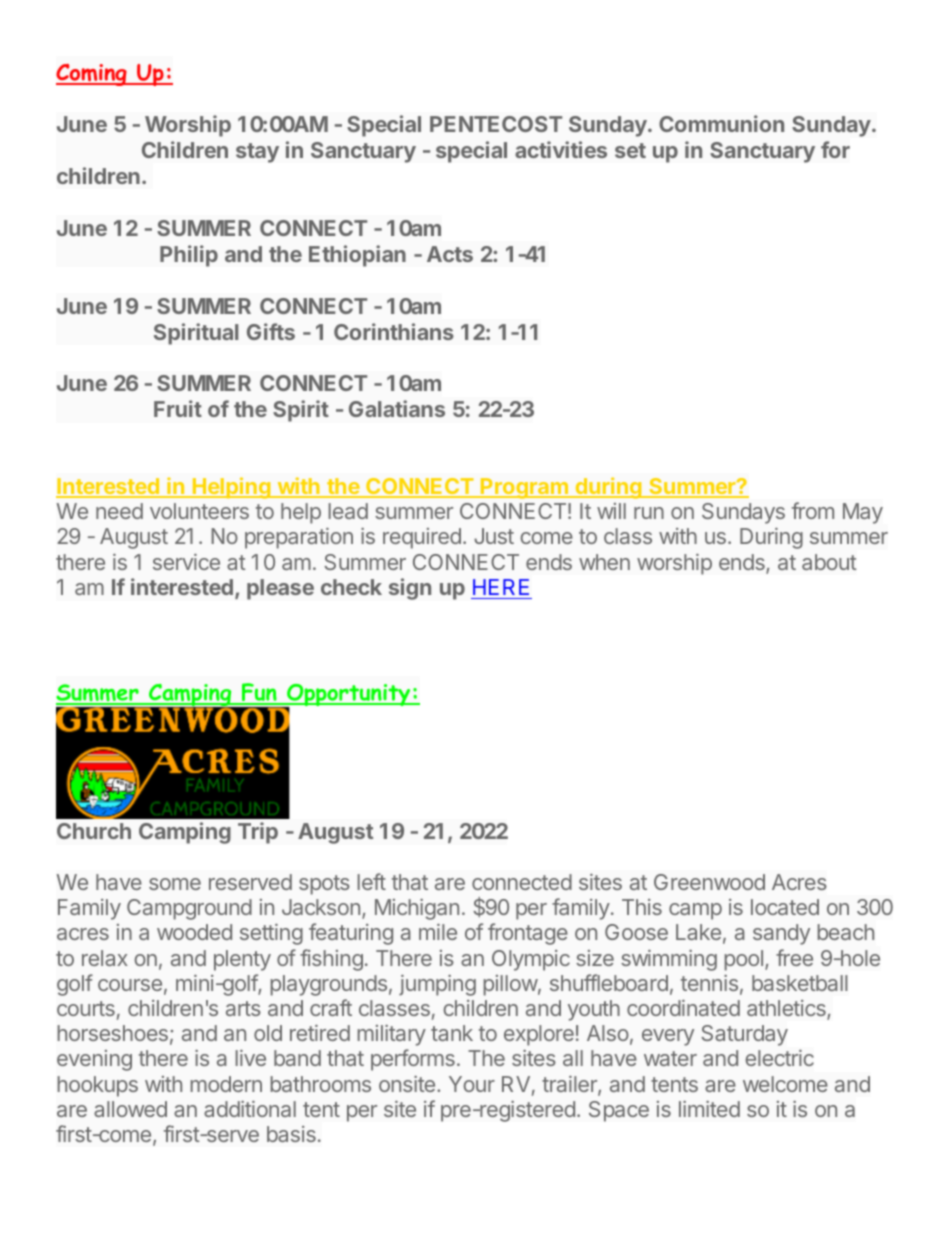 The height and width of the screenshot is (1233, 952). What do you see at coordinates (829, 562) in the screenshot?
I see `about` at bounding box center [829, 562].
